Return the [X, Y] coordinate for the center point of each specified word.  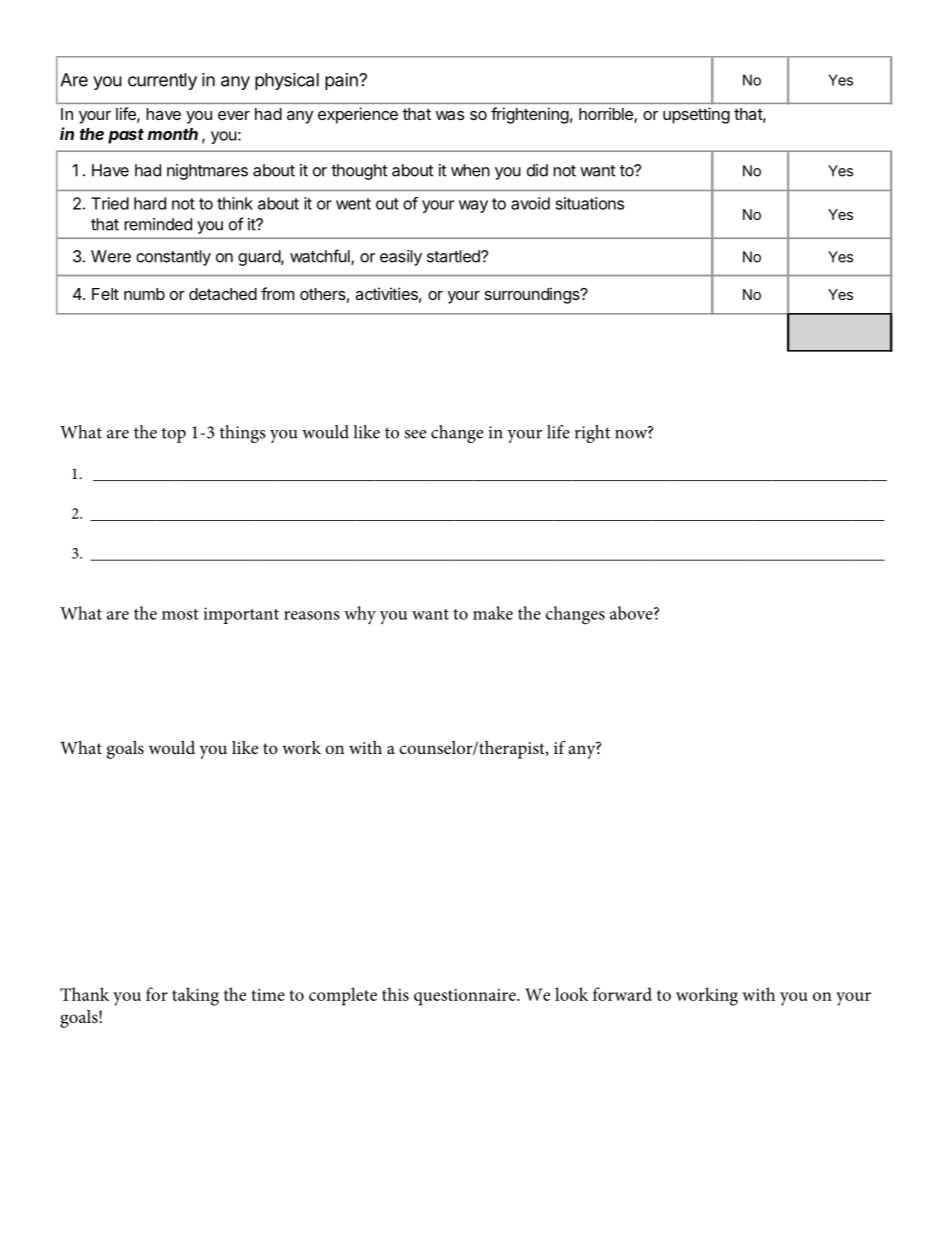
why [360, 615]
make [493, 613]
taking [195, 996]
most [180, 614]
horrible [607, 115]
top [174, 435]
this [395, 994]
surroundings [533, 295]
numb [144, 294]
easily [401, 258]
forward [622, 994]
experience [358, 115]
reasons [312, 615]
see [415, 434]
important [241, 615]
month [173, 134]
